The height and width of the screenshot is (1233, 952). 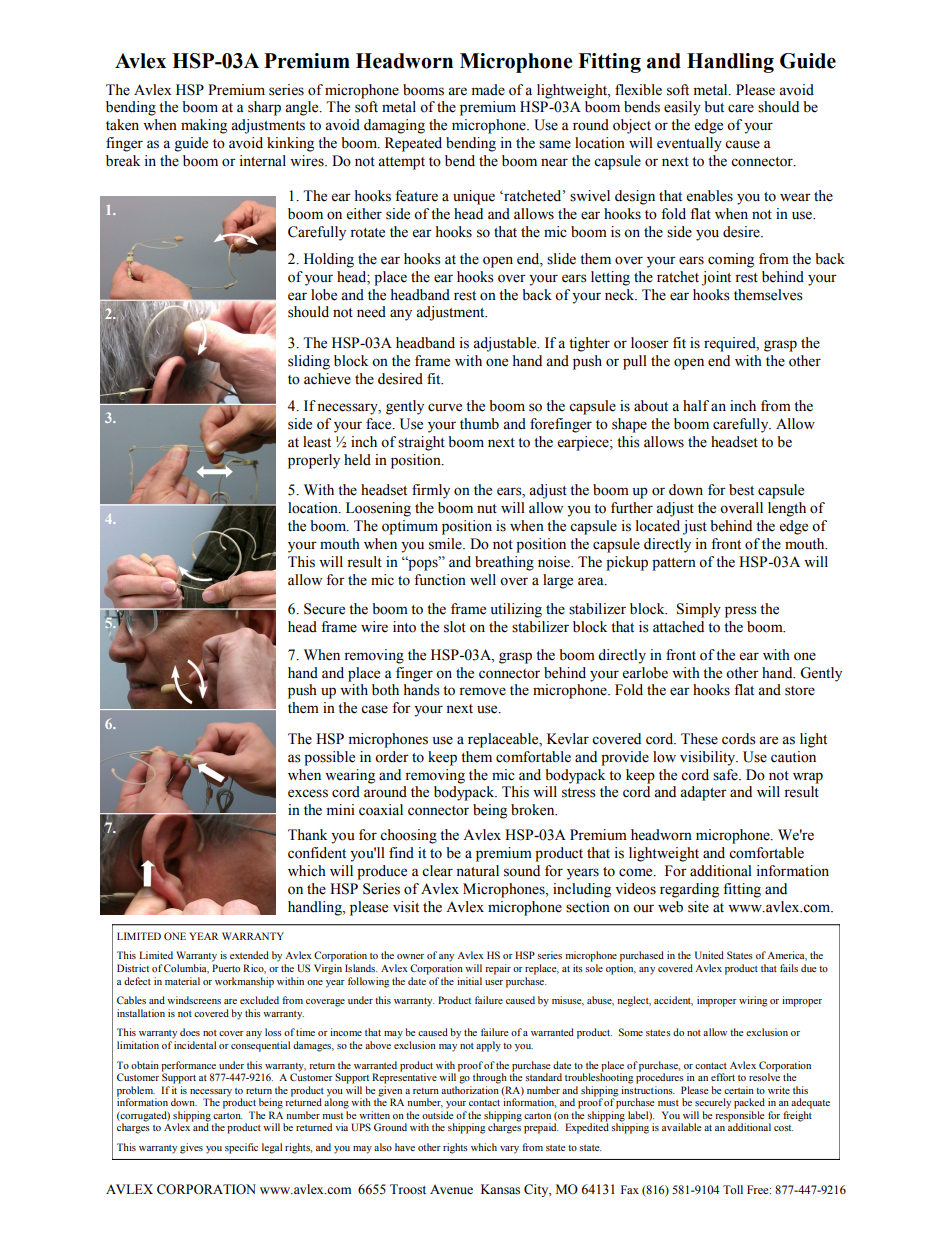 What do you see at coordinates (714, 107) in the screenshot?
I see `but` at bounding box center [714, 107].
